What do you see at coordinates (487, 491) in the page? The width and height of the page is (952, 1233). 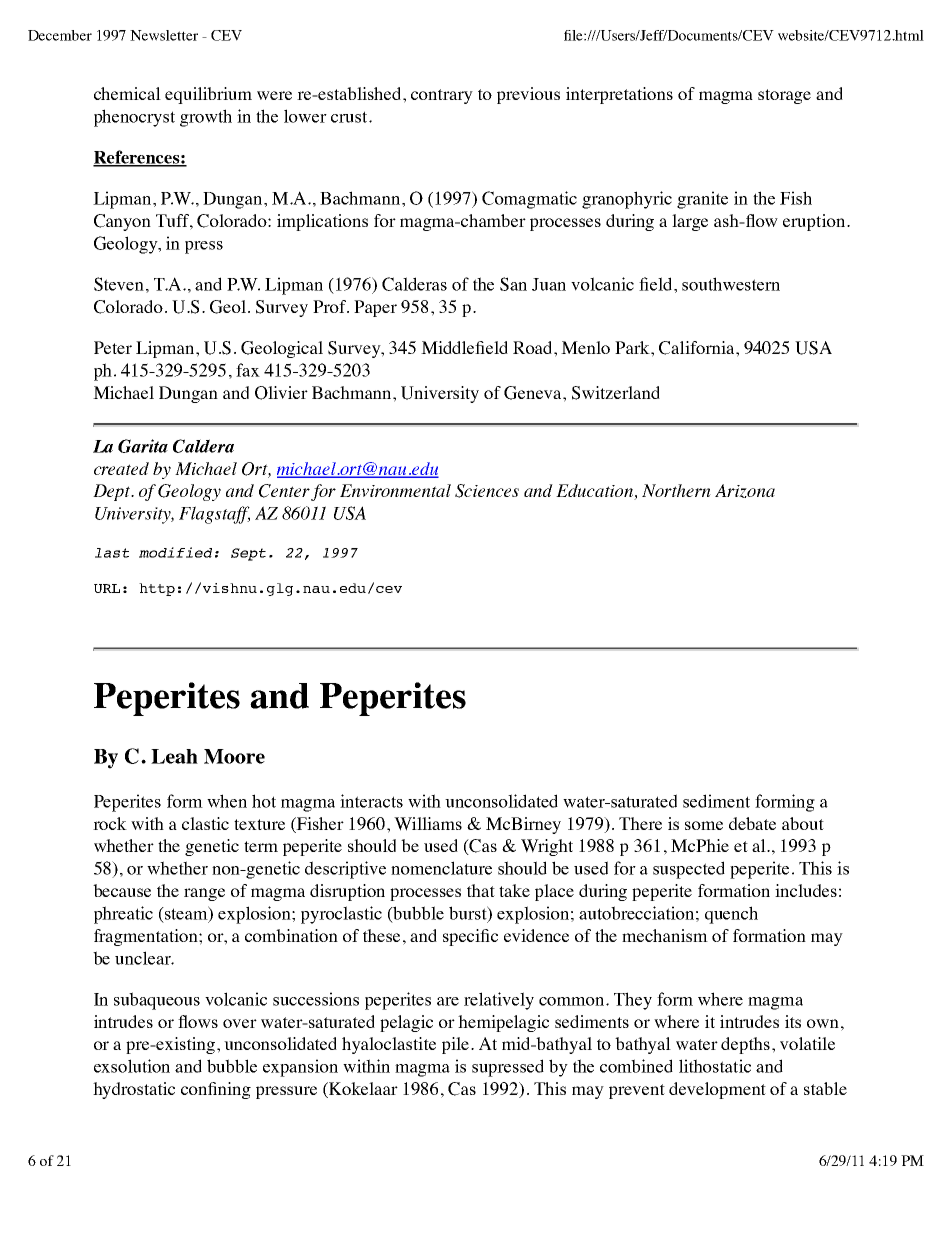 I see `Sciences` at bounding box center [487, 491].
